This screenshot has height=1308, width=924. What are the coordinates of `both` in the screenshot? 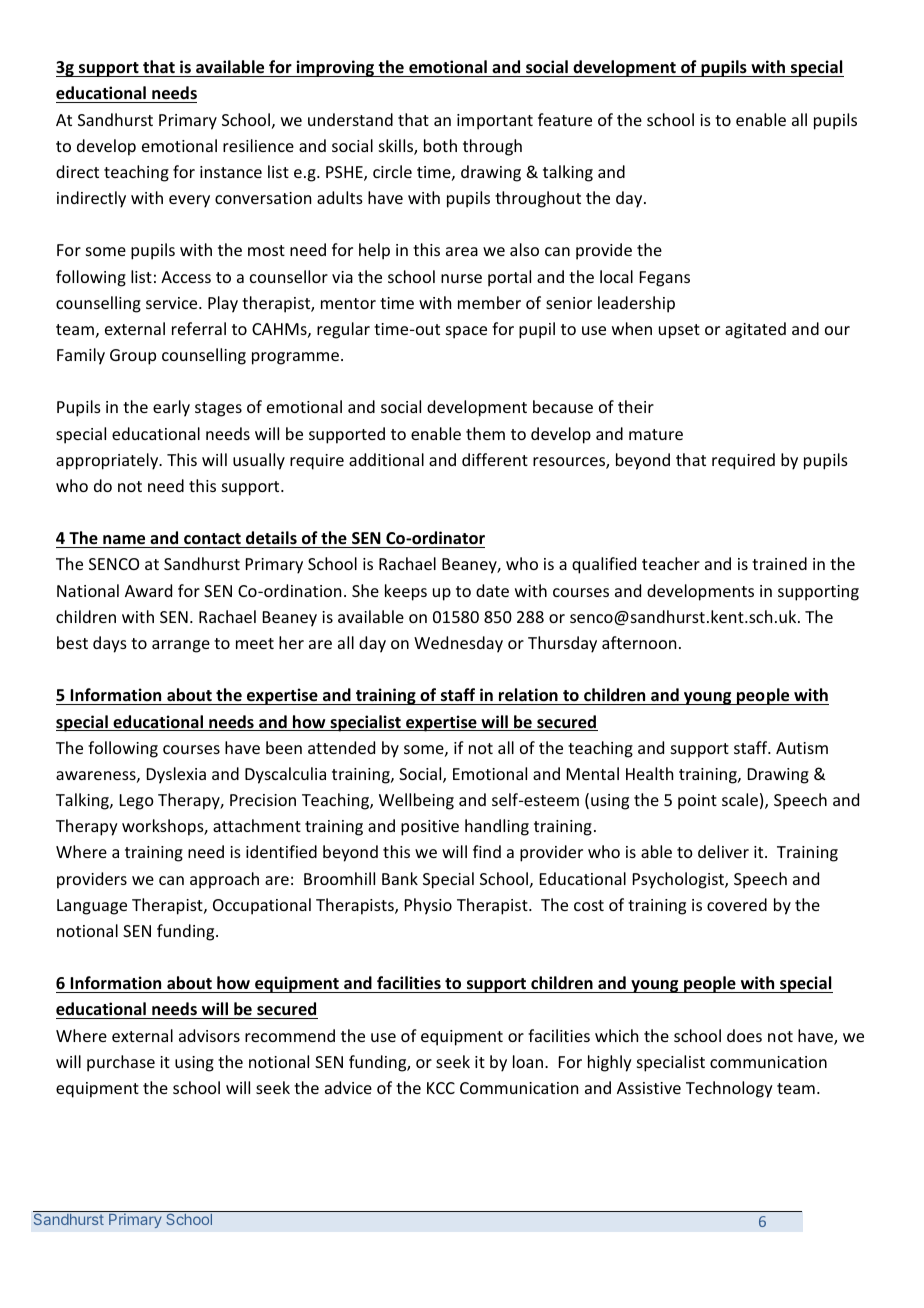 It's located at (440, 145).
